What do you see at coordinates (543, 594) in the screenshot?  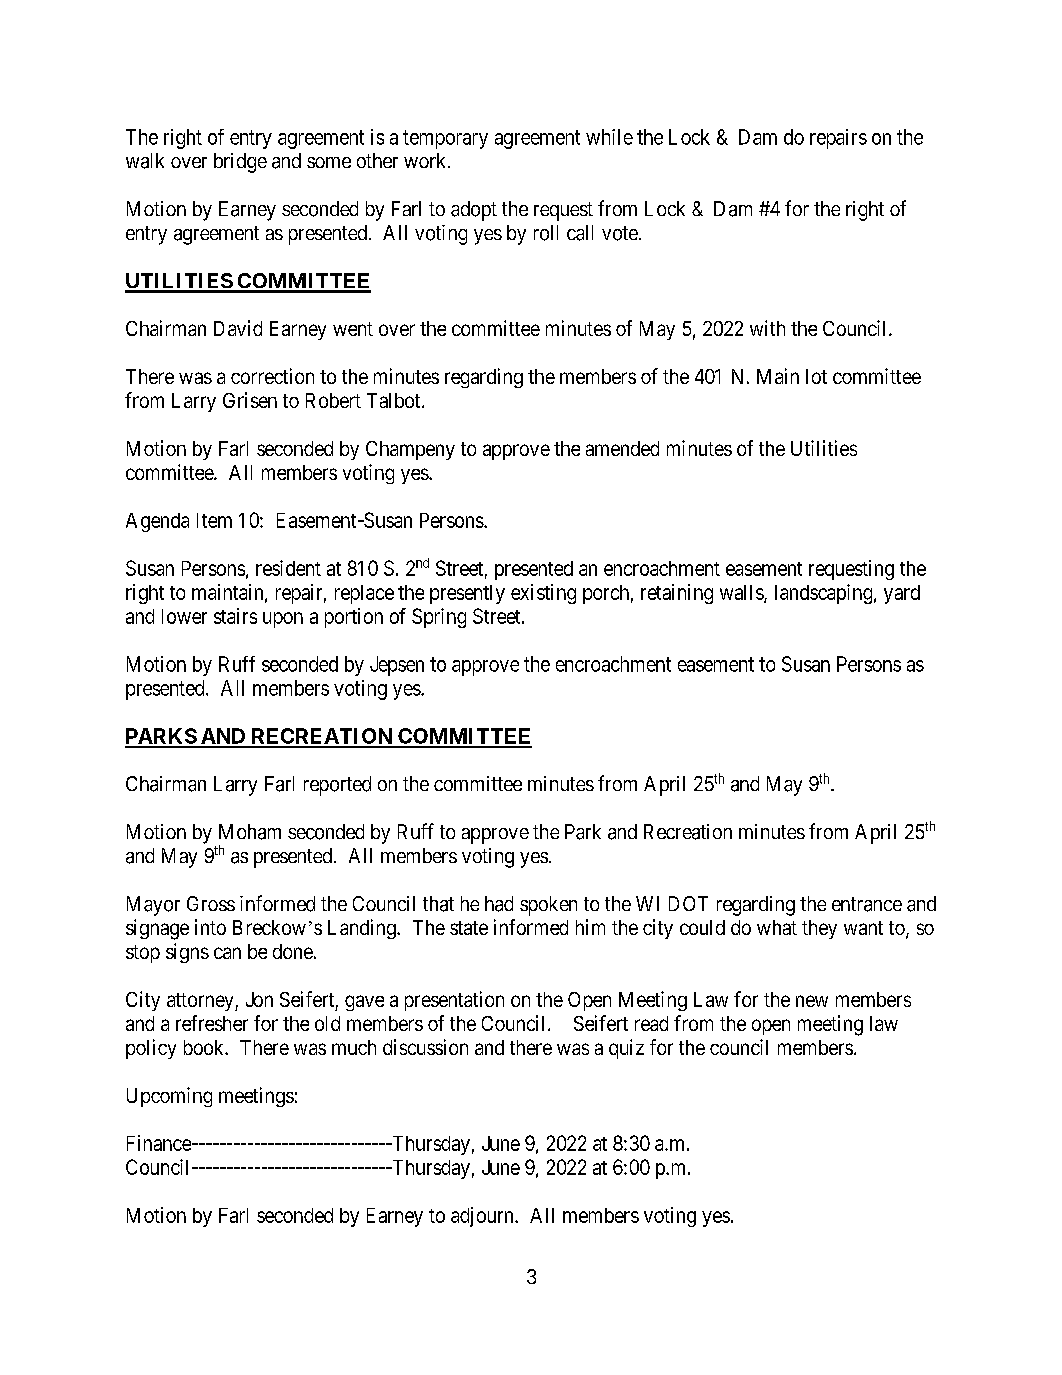 I see `existing` at bounding box center [543, 594].
